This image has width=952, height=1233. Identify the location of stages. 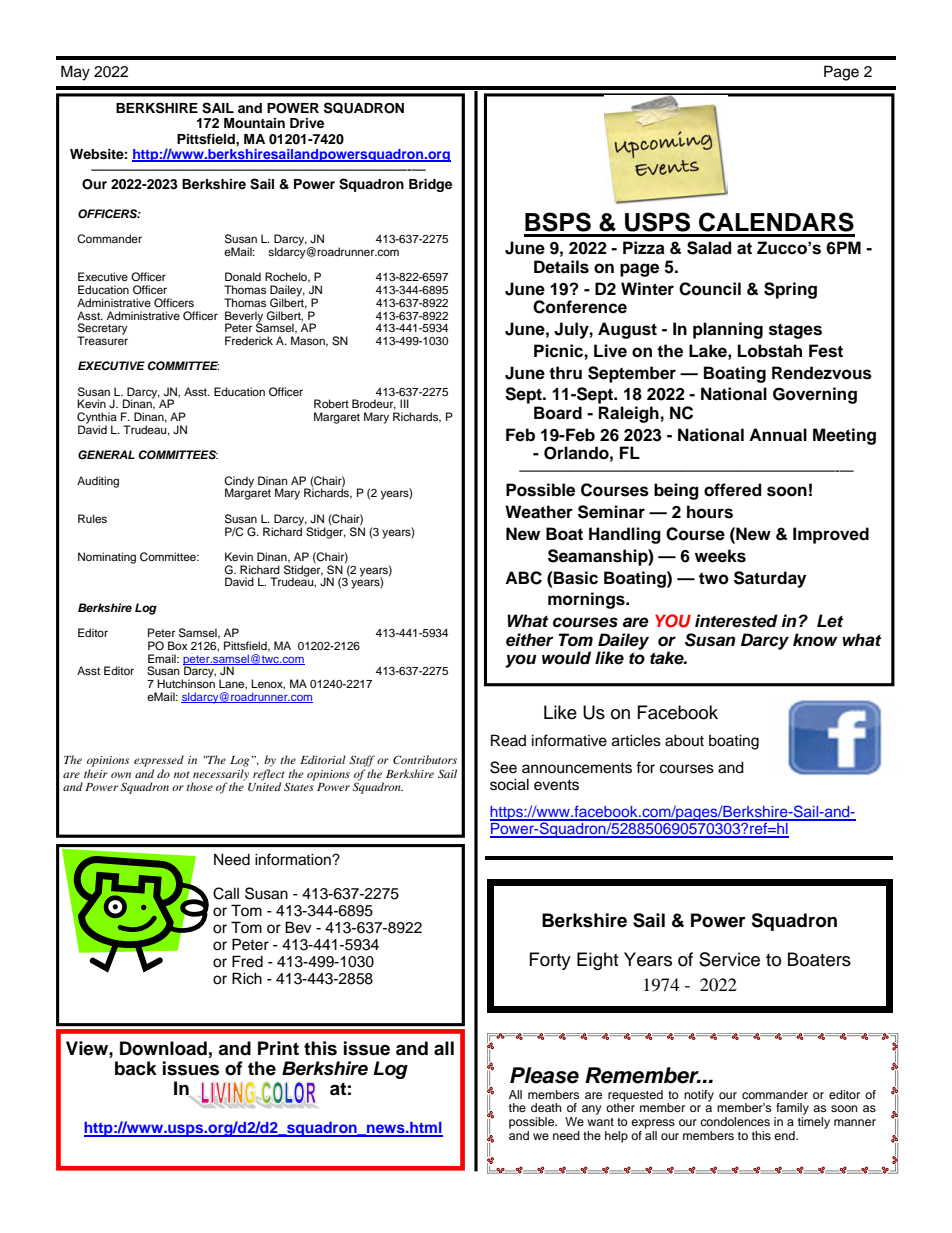
(795, 331).
